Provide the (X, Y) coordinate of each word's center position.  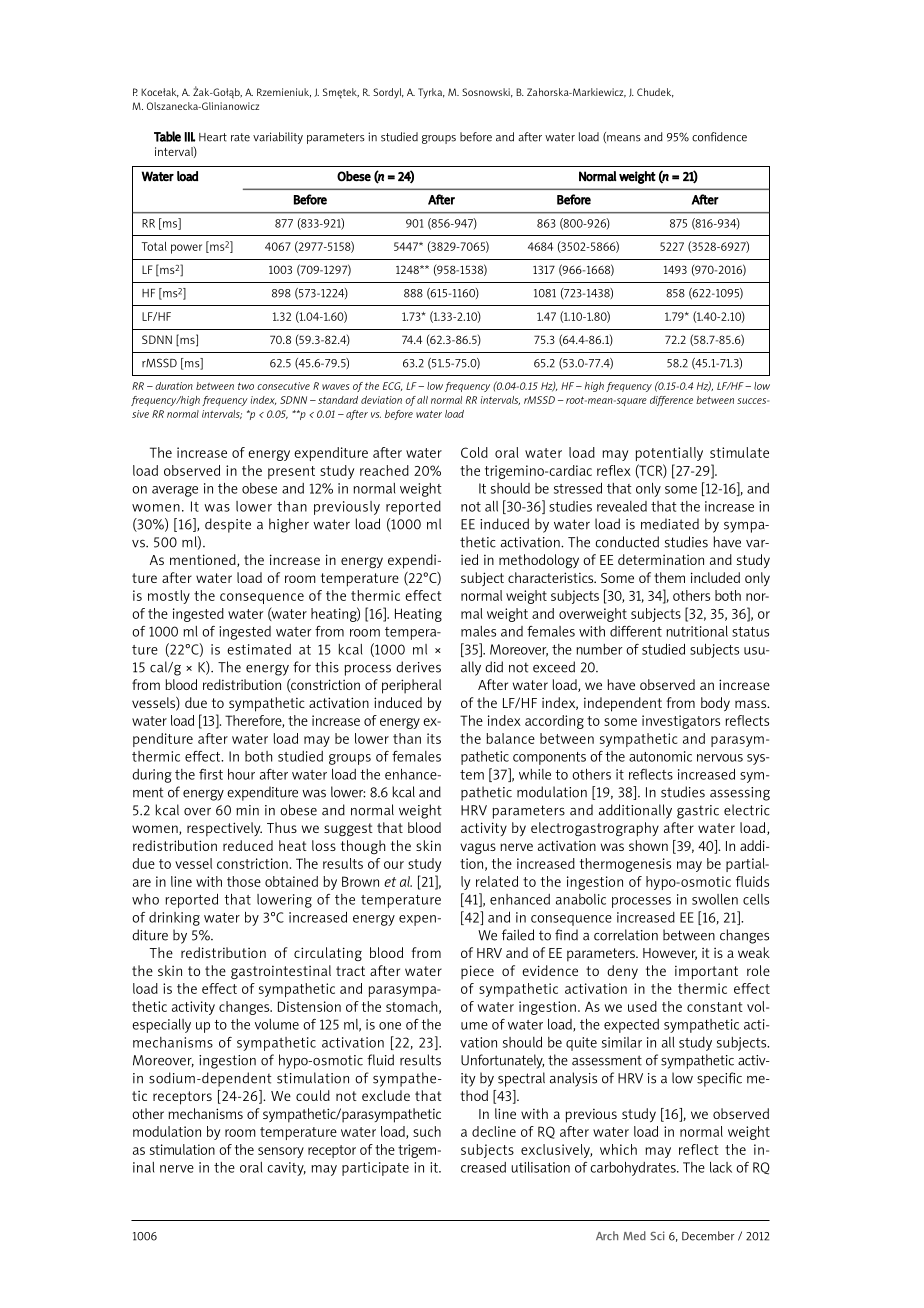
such (427, 1131)
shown (648, 845)
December (708, 1236)
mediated (670, 524)
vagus (478, 848)
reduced (248, 845)
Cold (474, 452)
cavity (287, 1169)
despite (228, 525)
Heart (213, 137)
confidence (719, 137)
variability (278, 138)
